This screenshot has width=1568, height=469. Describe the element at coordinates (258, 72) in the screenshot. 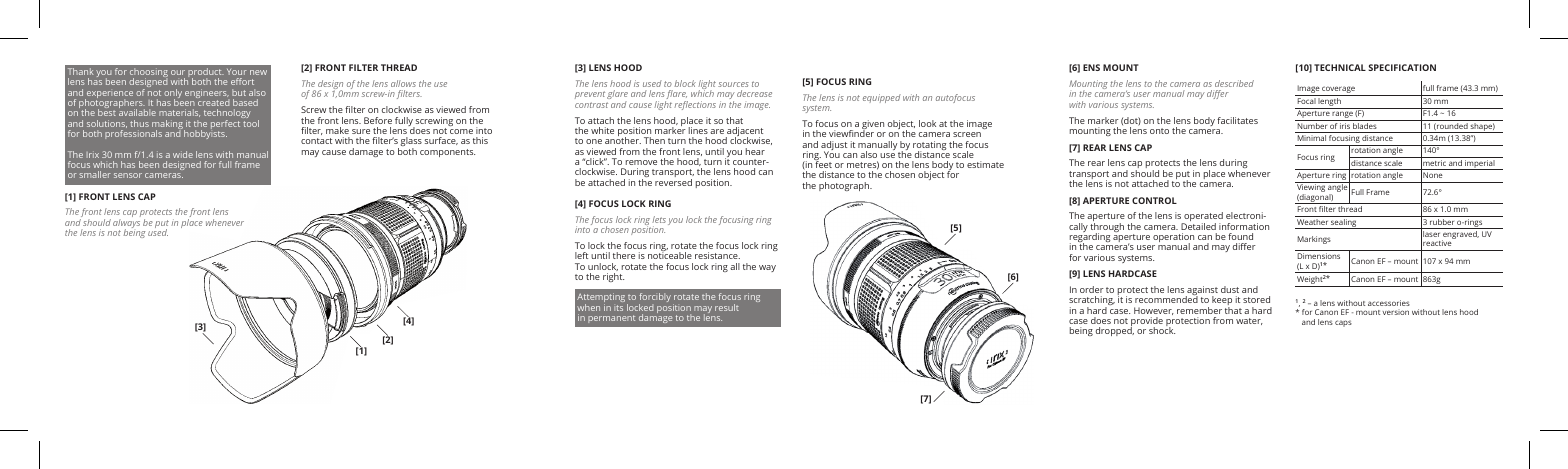

I see `new` at that location.
